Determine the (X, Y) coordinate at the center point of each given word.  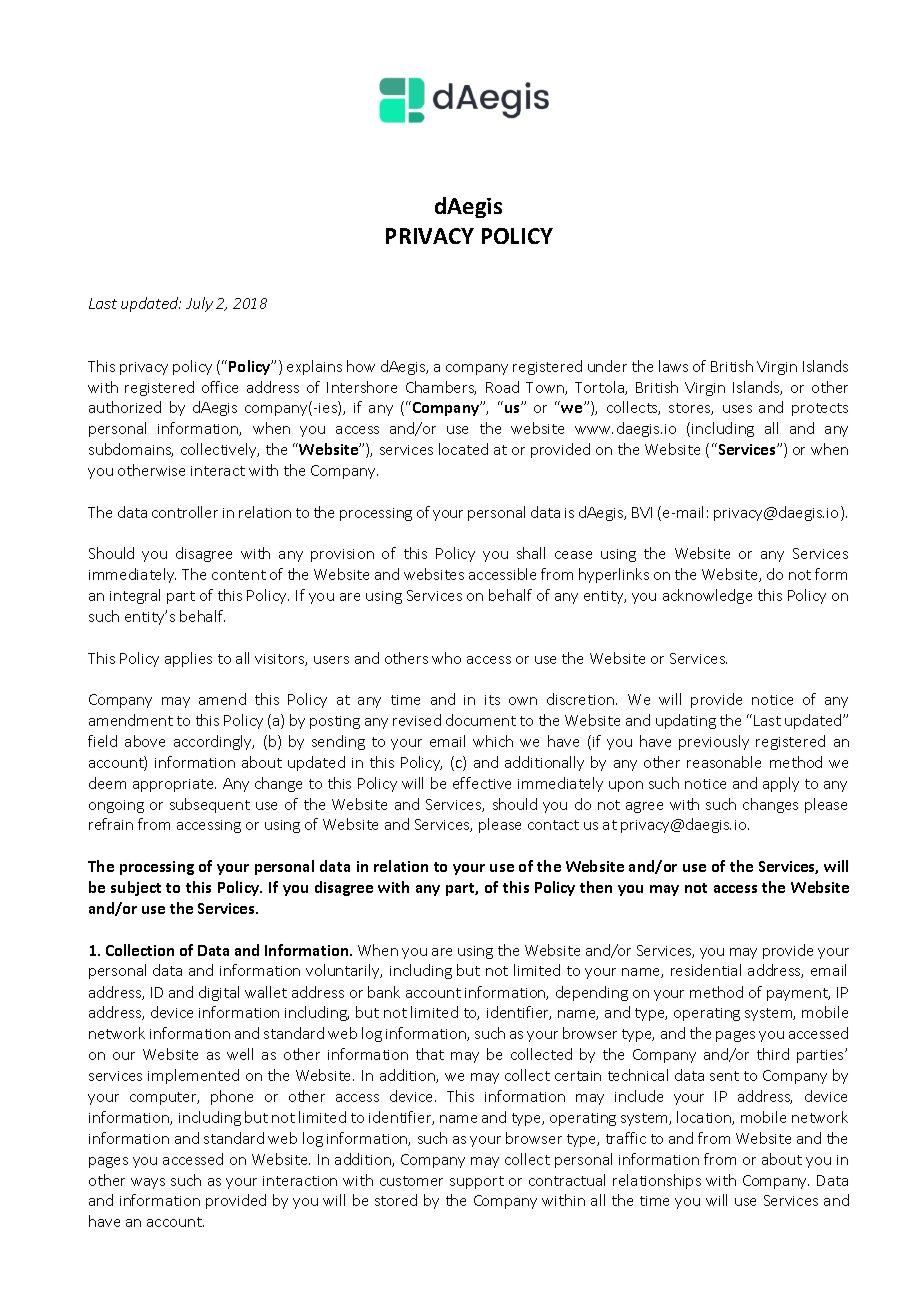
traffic (626, 1138)
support (477, 1182)
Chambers (441, 388)
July (199, 304)
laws (673, 366)
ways (148, 1183)
